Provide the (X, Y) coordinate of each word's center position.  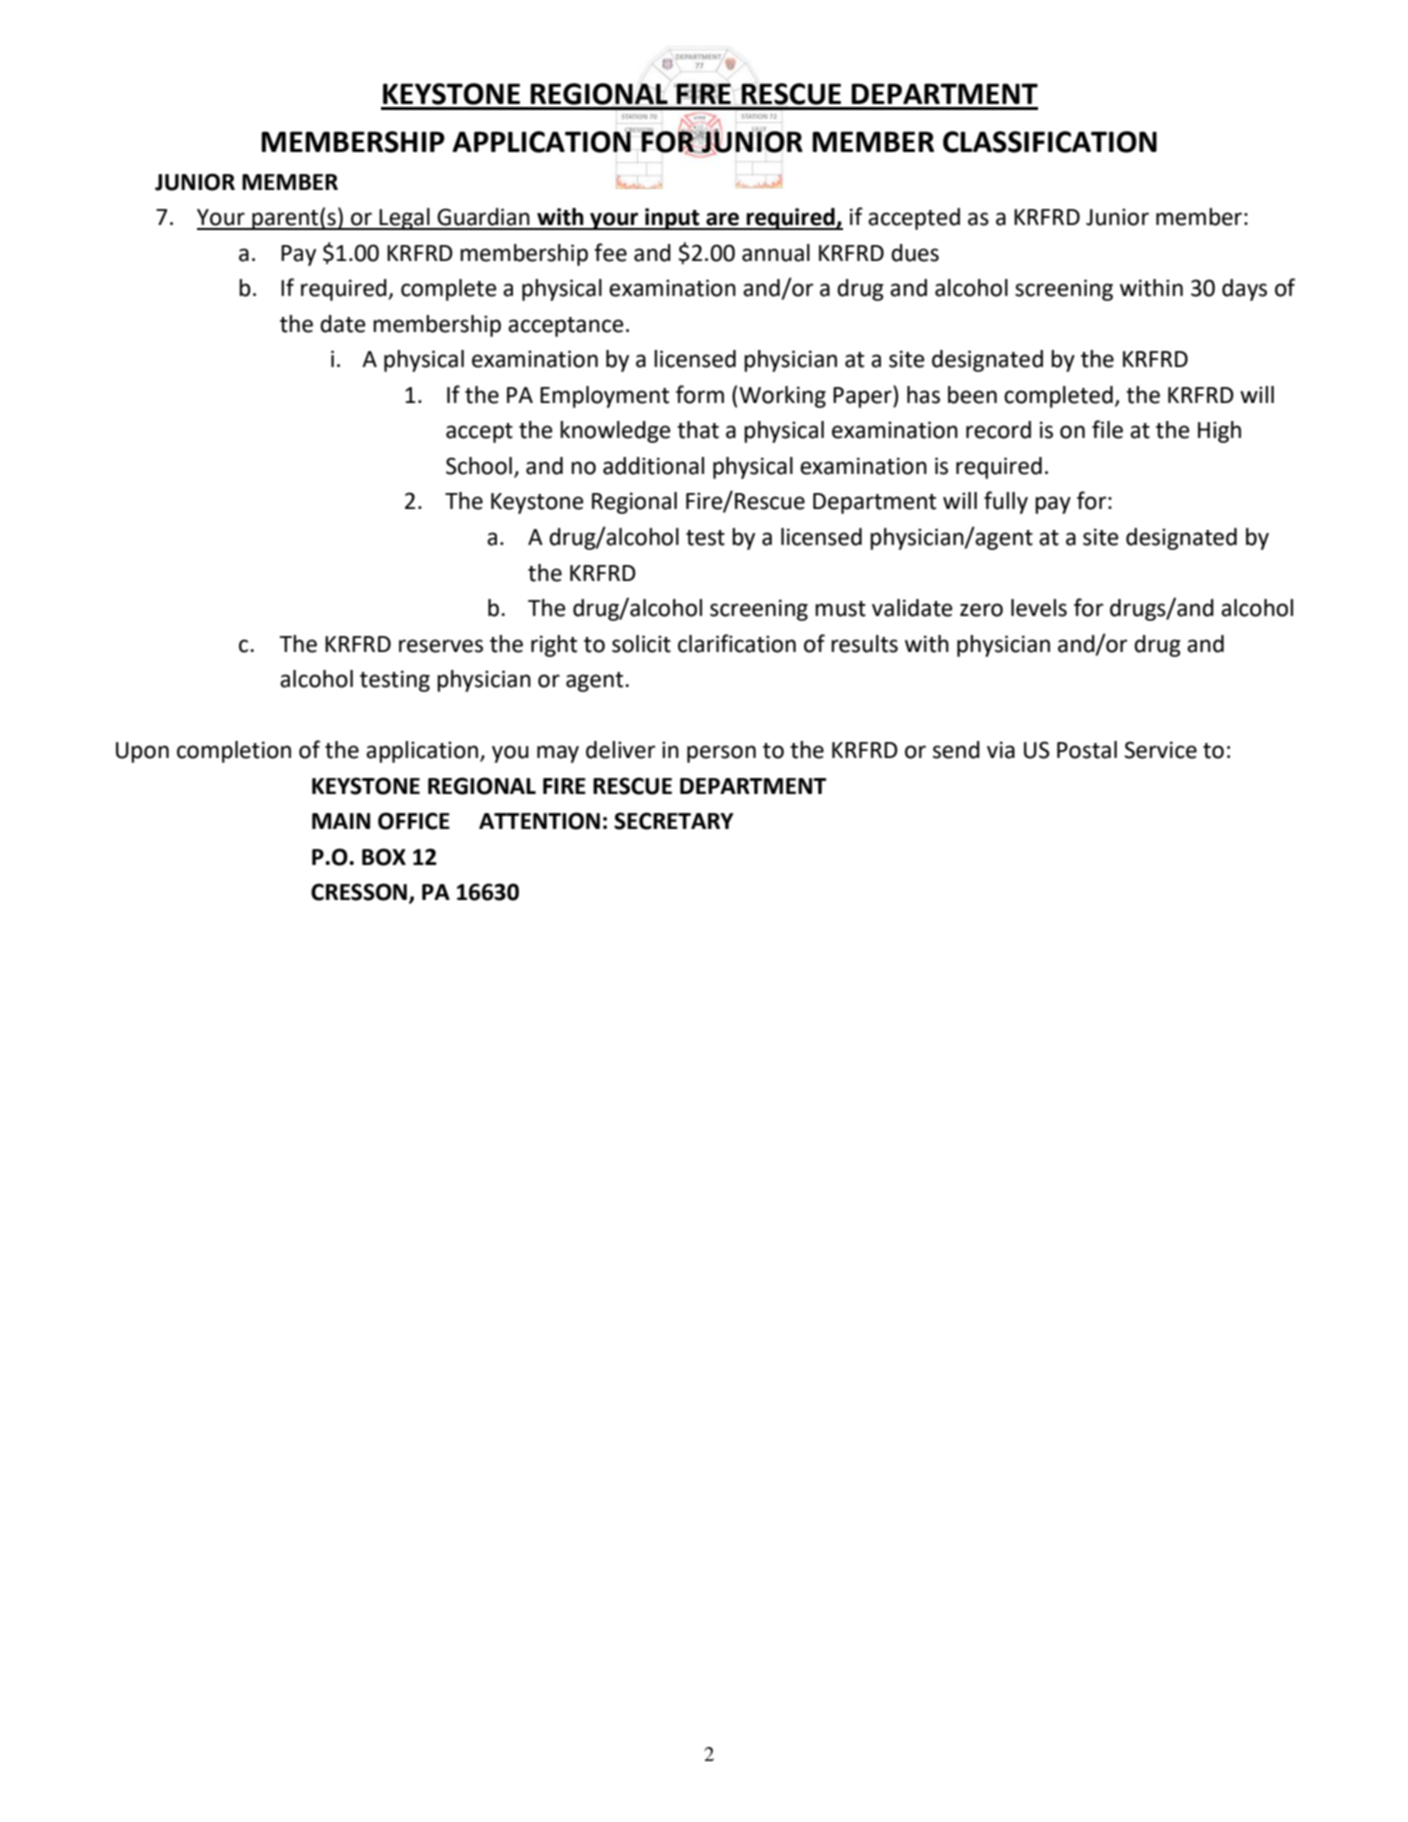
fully (1006, 502)
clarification (737, 643)
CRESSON (359, 892)
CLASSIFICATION (1050, 142)
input (672, 219)
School (479, 466)
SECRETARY (674, 821)
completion (234, 752)
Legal (405, 219)
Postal (1087, 750)
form (700, 394)
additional (653, 466)
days (1244, 290)
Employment (604, 397)
